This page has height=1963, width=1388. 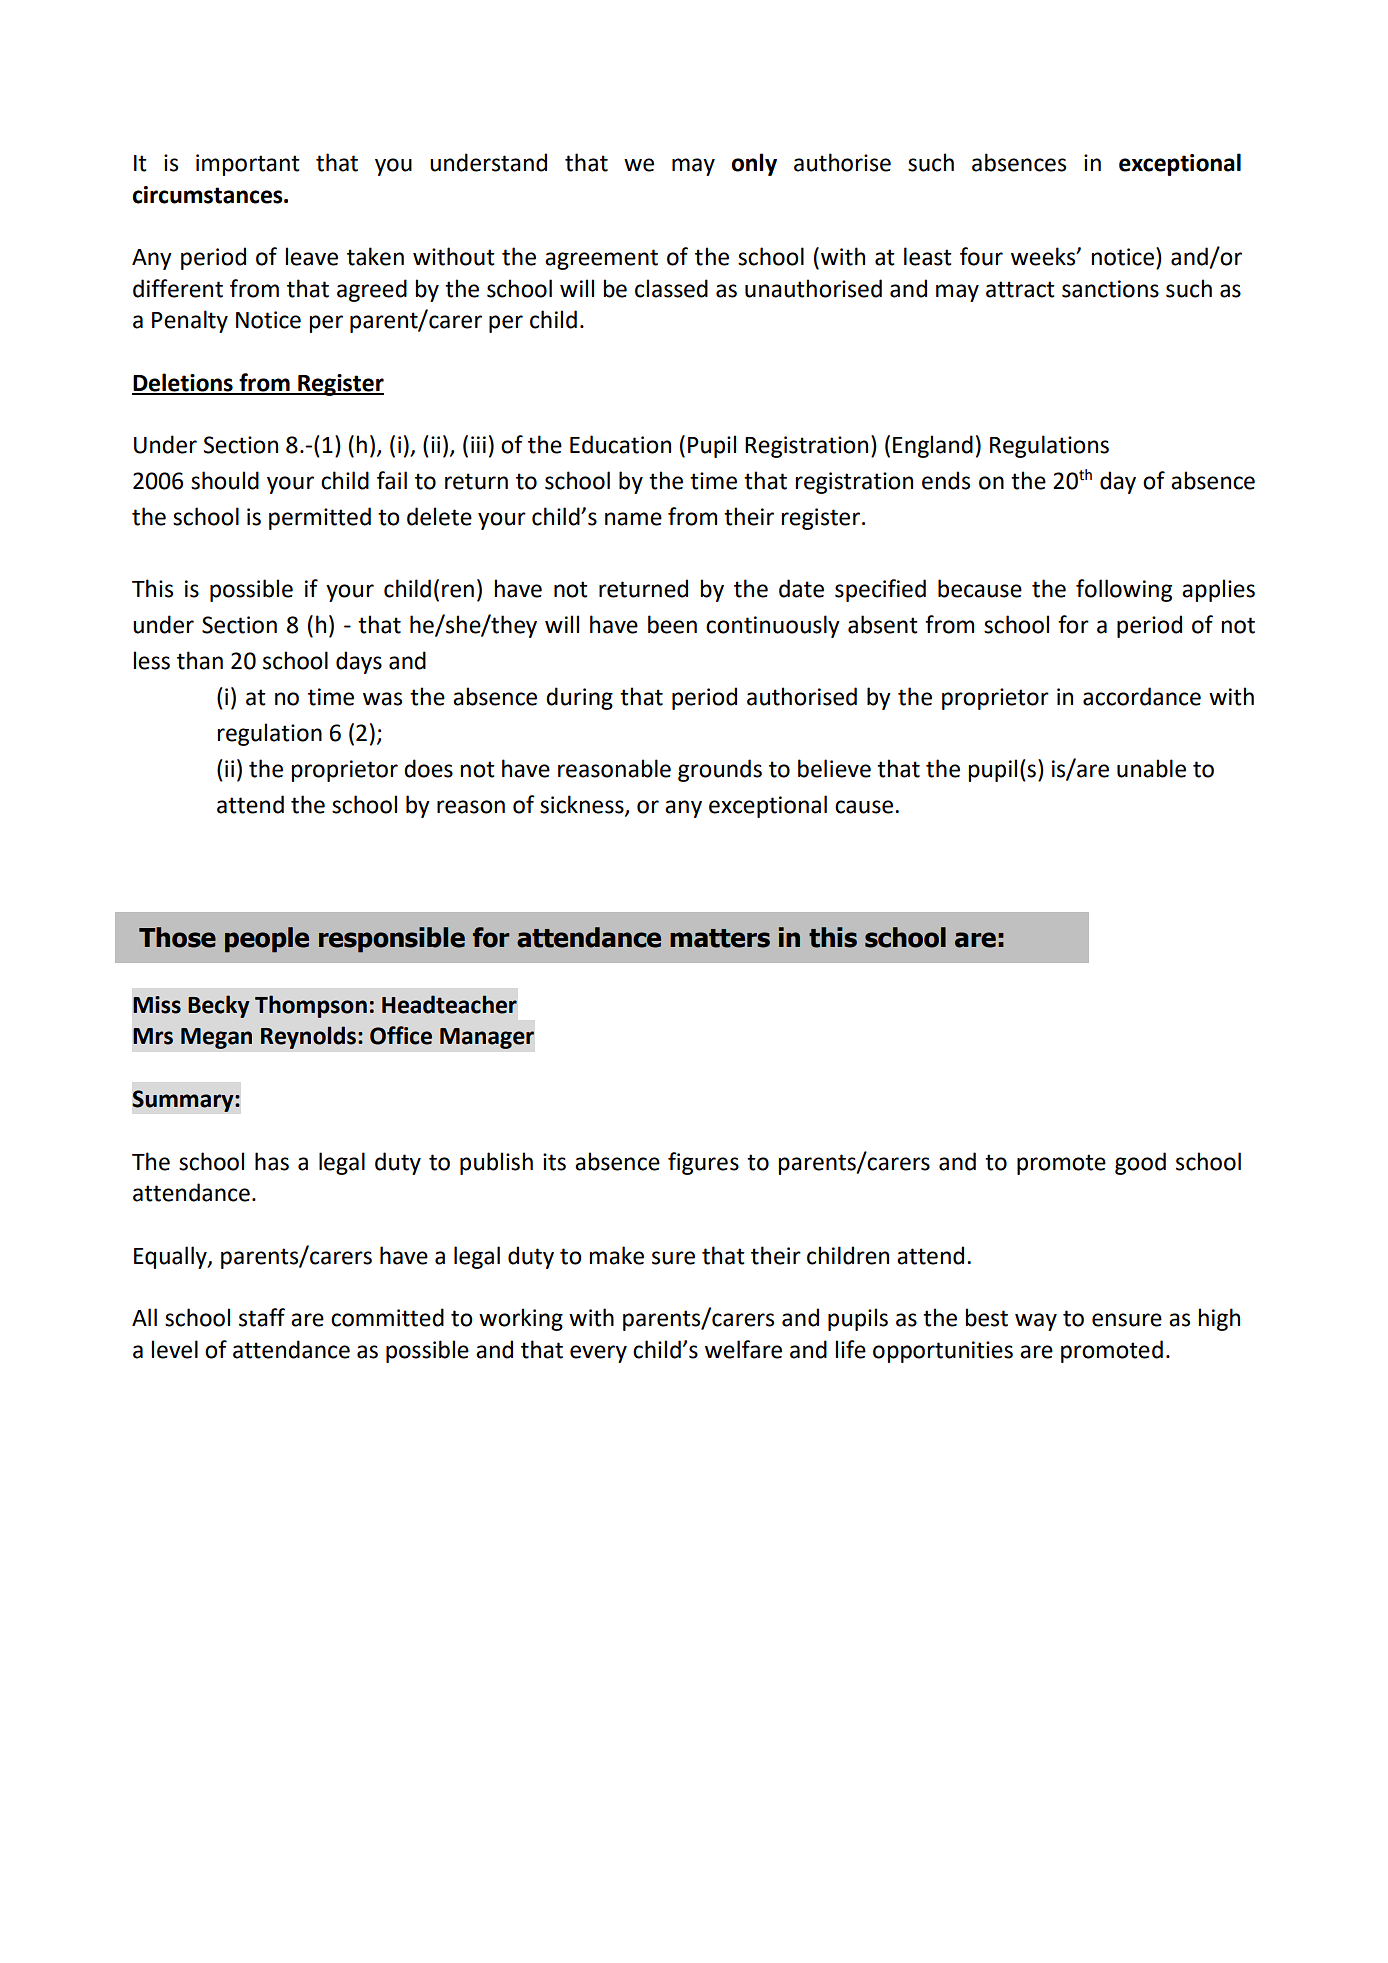 What do you see at coordinates (1044, 256) in the page?
I see `weeks` at bounding box center [1044, 256].
